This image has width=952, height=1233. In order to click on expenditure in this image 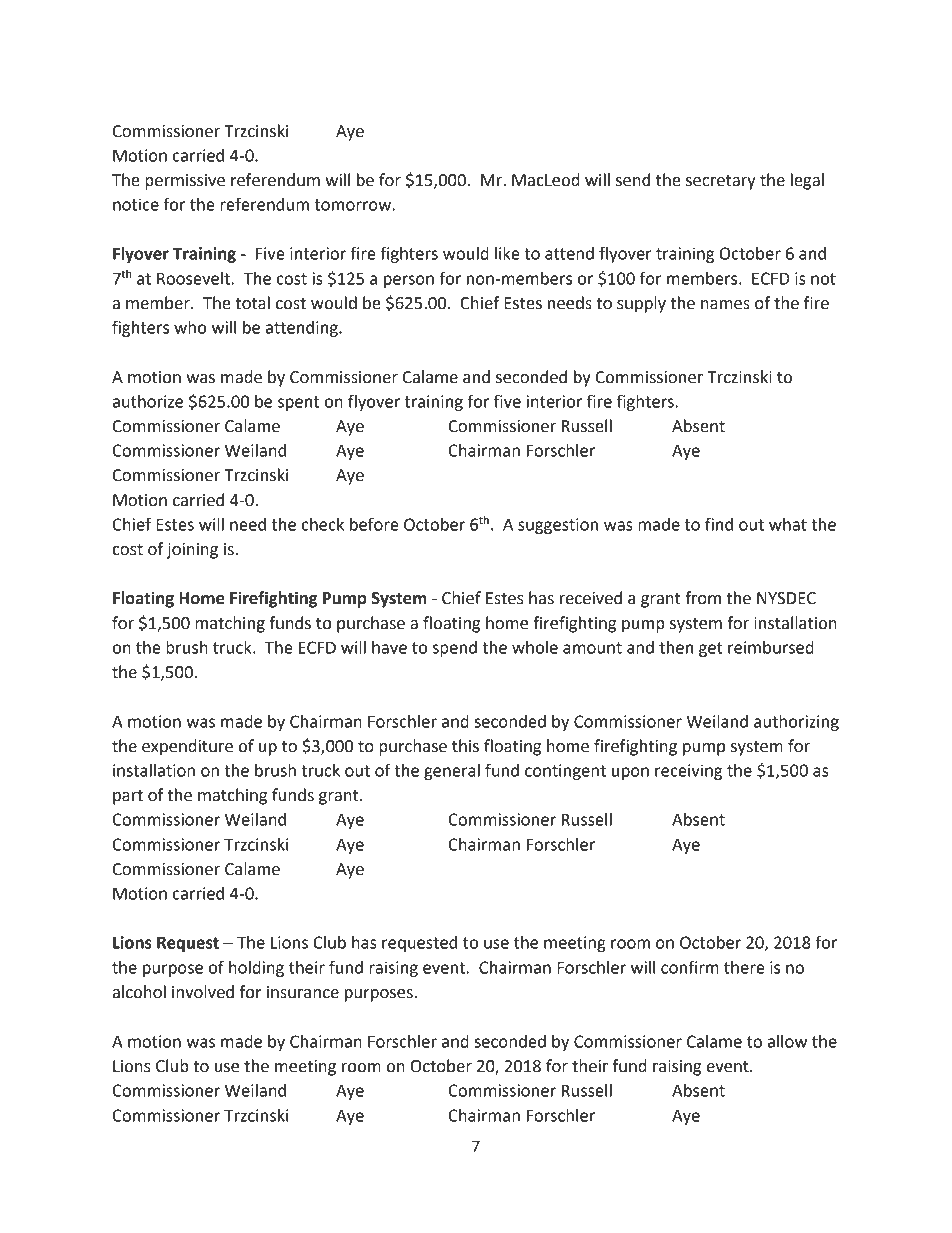, I will do `click(187, 747)`.
